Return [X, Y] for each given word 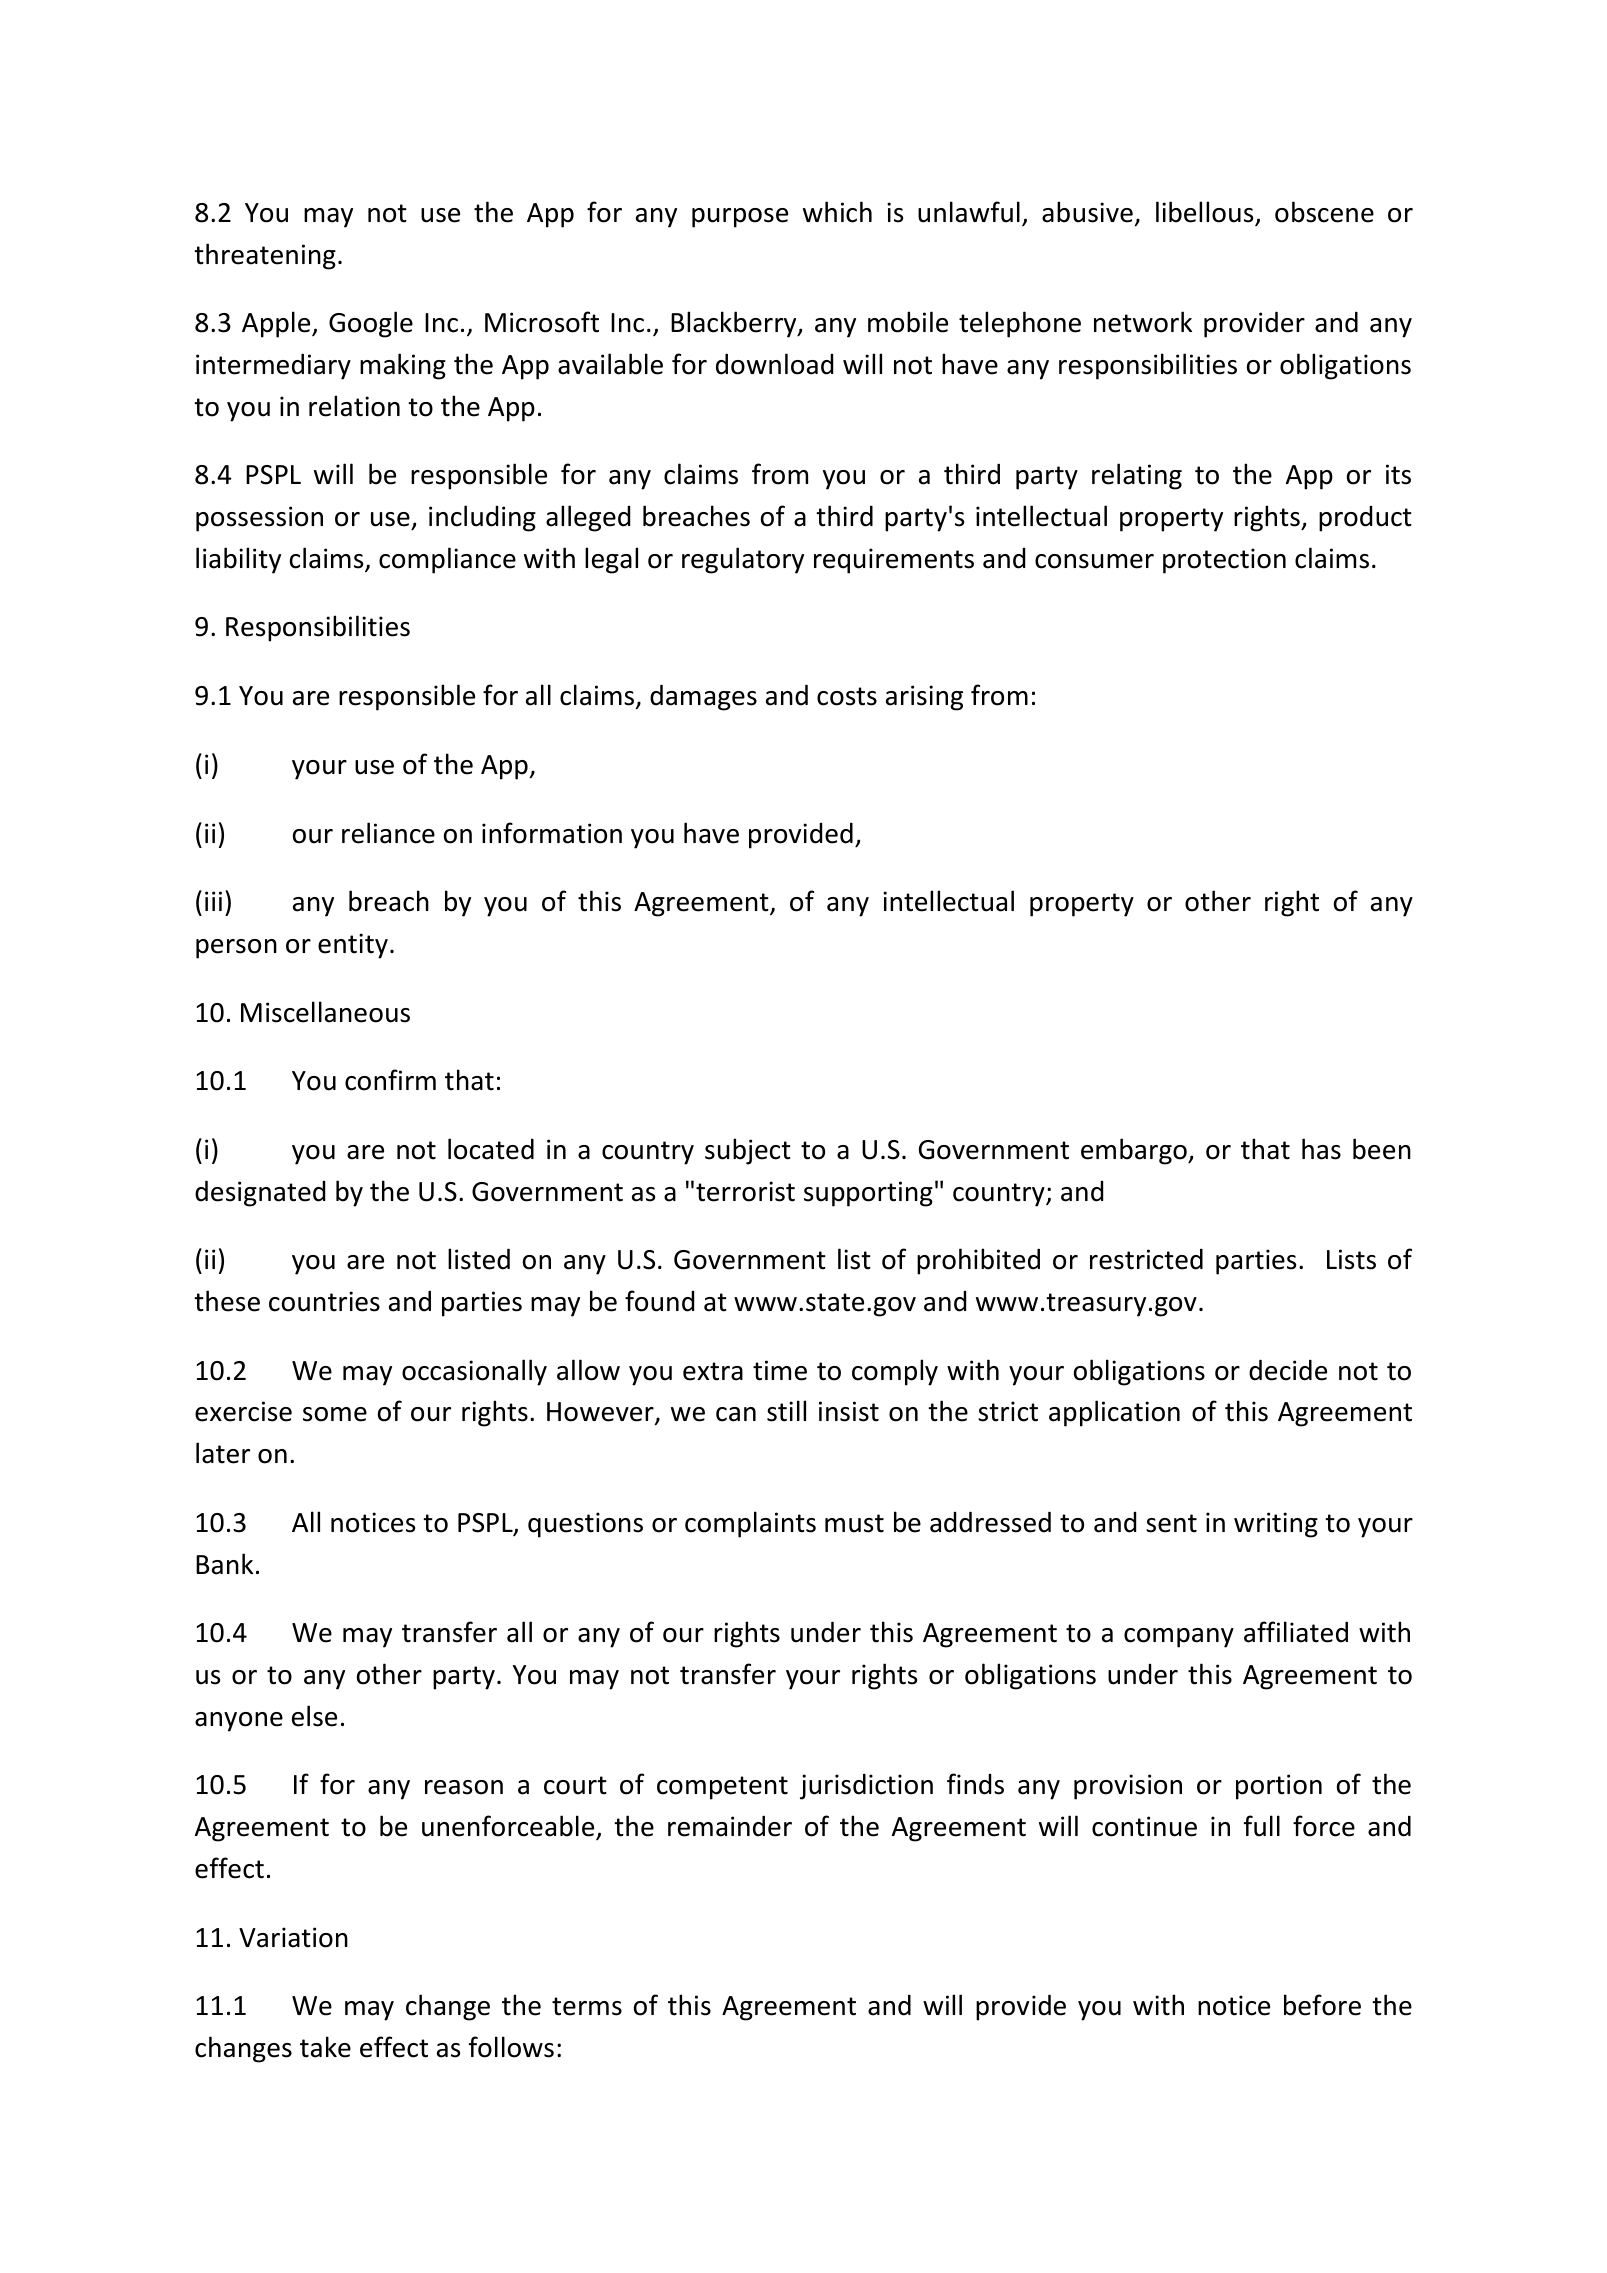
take [325, 2047]
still [786, 1411]
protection [1224, 561]
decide [1288, 1370]
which [837, 212]
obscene [1324, 212]
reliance [388, 833]
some [335, 1414]
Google [371, 324]
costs [847, 696]
